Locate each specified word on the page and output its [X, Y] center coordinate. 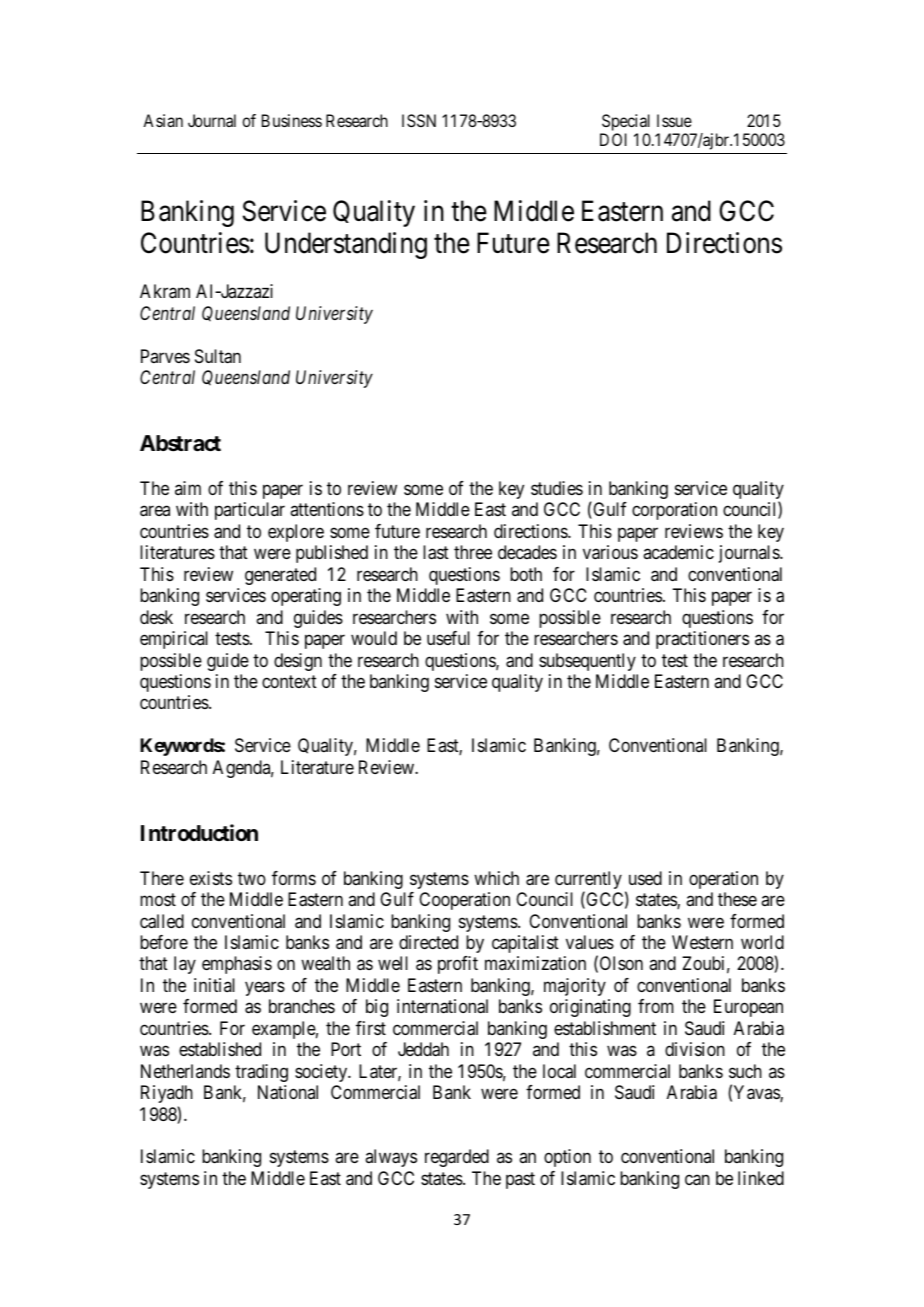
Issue [674, 120]
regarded [457, 1158]
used [645, 878]
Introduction [199, 832]
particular [250, 511]
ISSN [419, 120]
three [473, 552]
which [496, 878]
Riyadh [167, 1094]
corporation [674, 511]
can [697, 1180]
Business [292, 120]
